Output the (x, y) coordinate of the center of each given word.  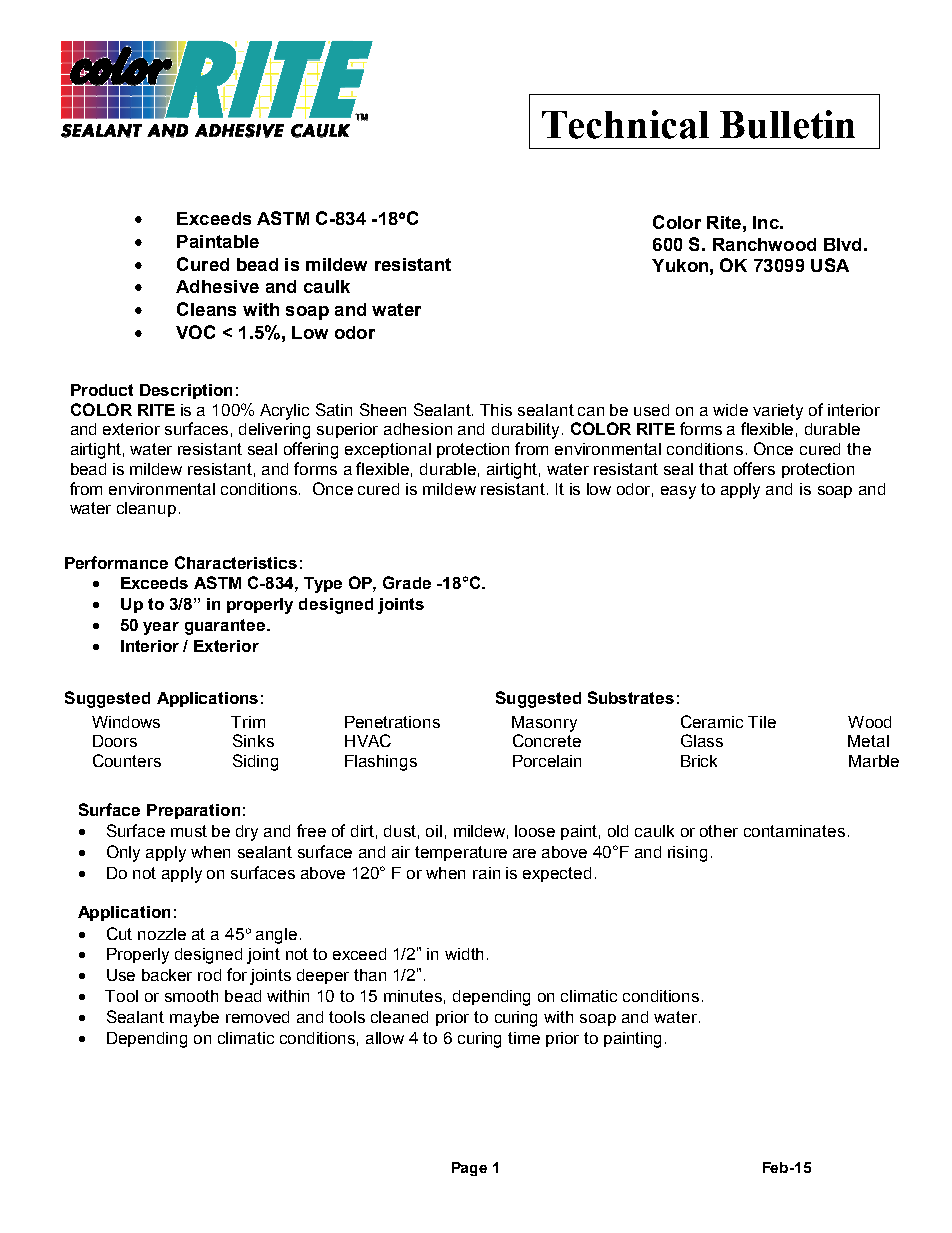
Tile (762, 722)
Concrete (547, 740)
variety (778, 412)
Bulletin (787, 124)
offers (754, 468)
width (464, 954)
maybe (194, 1019)
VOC (195, 332)
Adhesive (217, 286)
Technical (625, 124)
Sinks (253, 740)
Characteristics (236, 562)
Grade (407, 582)
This (496, 410)
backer (167, 975)
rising (687, 854)
